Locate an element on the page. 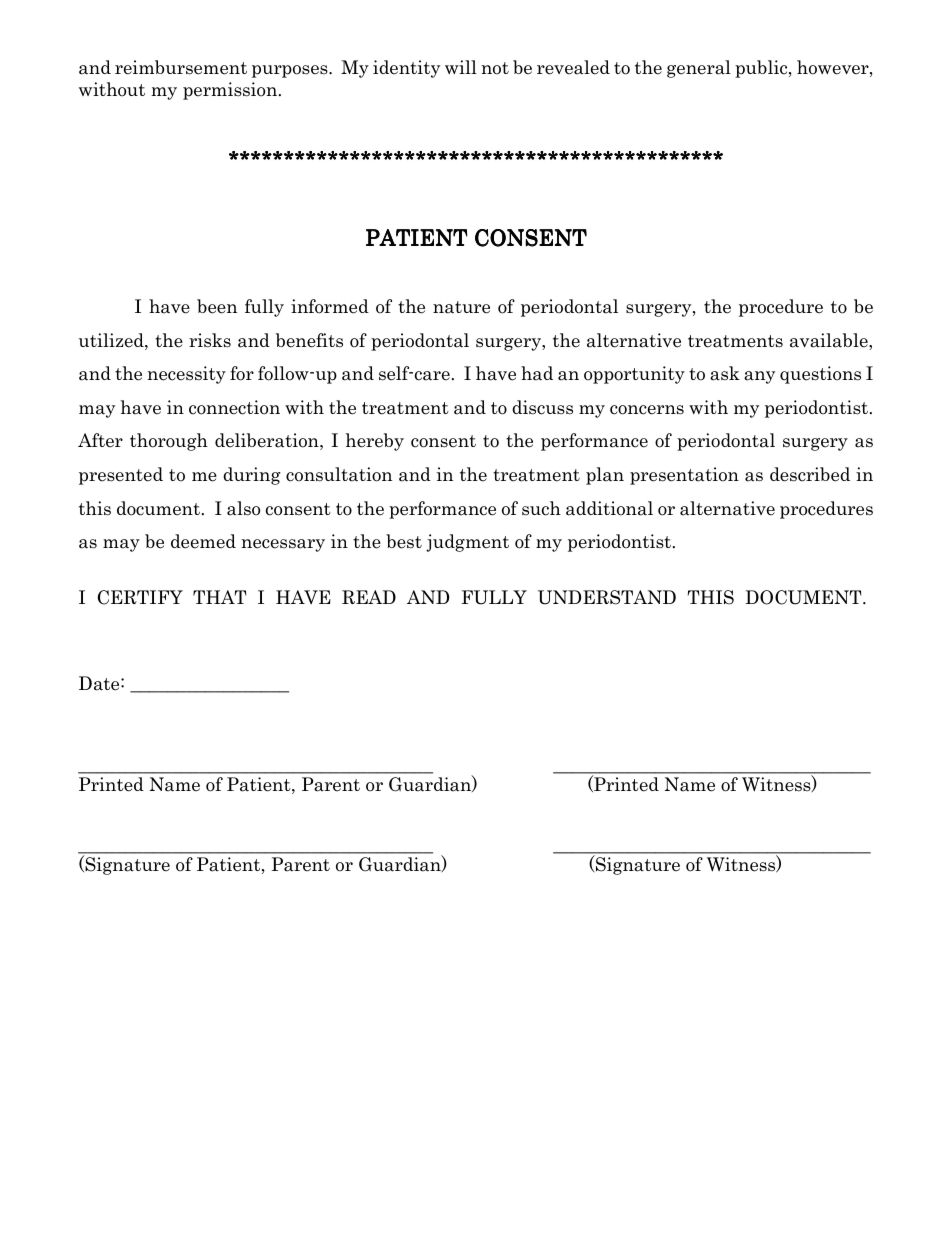  public is located at coordinates (762, 69).
